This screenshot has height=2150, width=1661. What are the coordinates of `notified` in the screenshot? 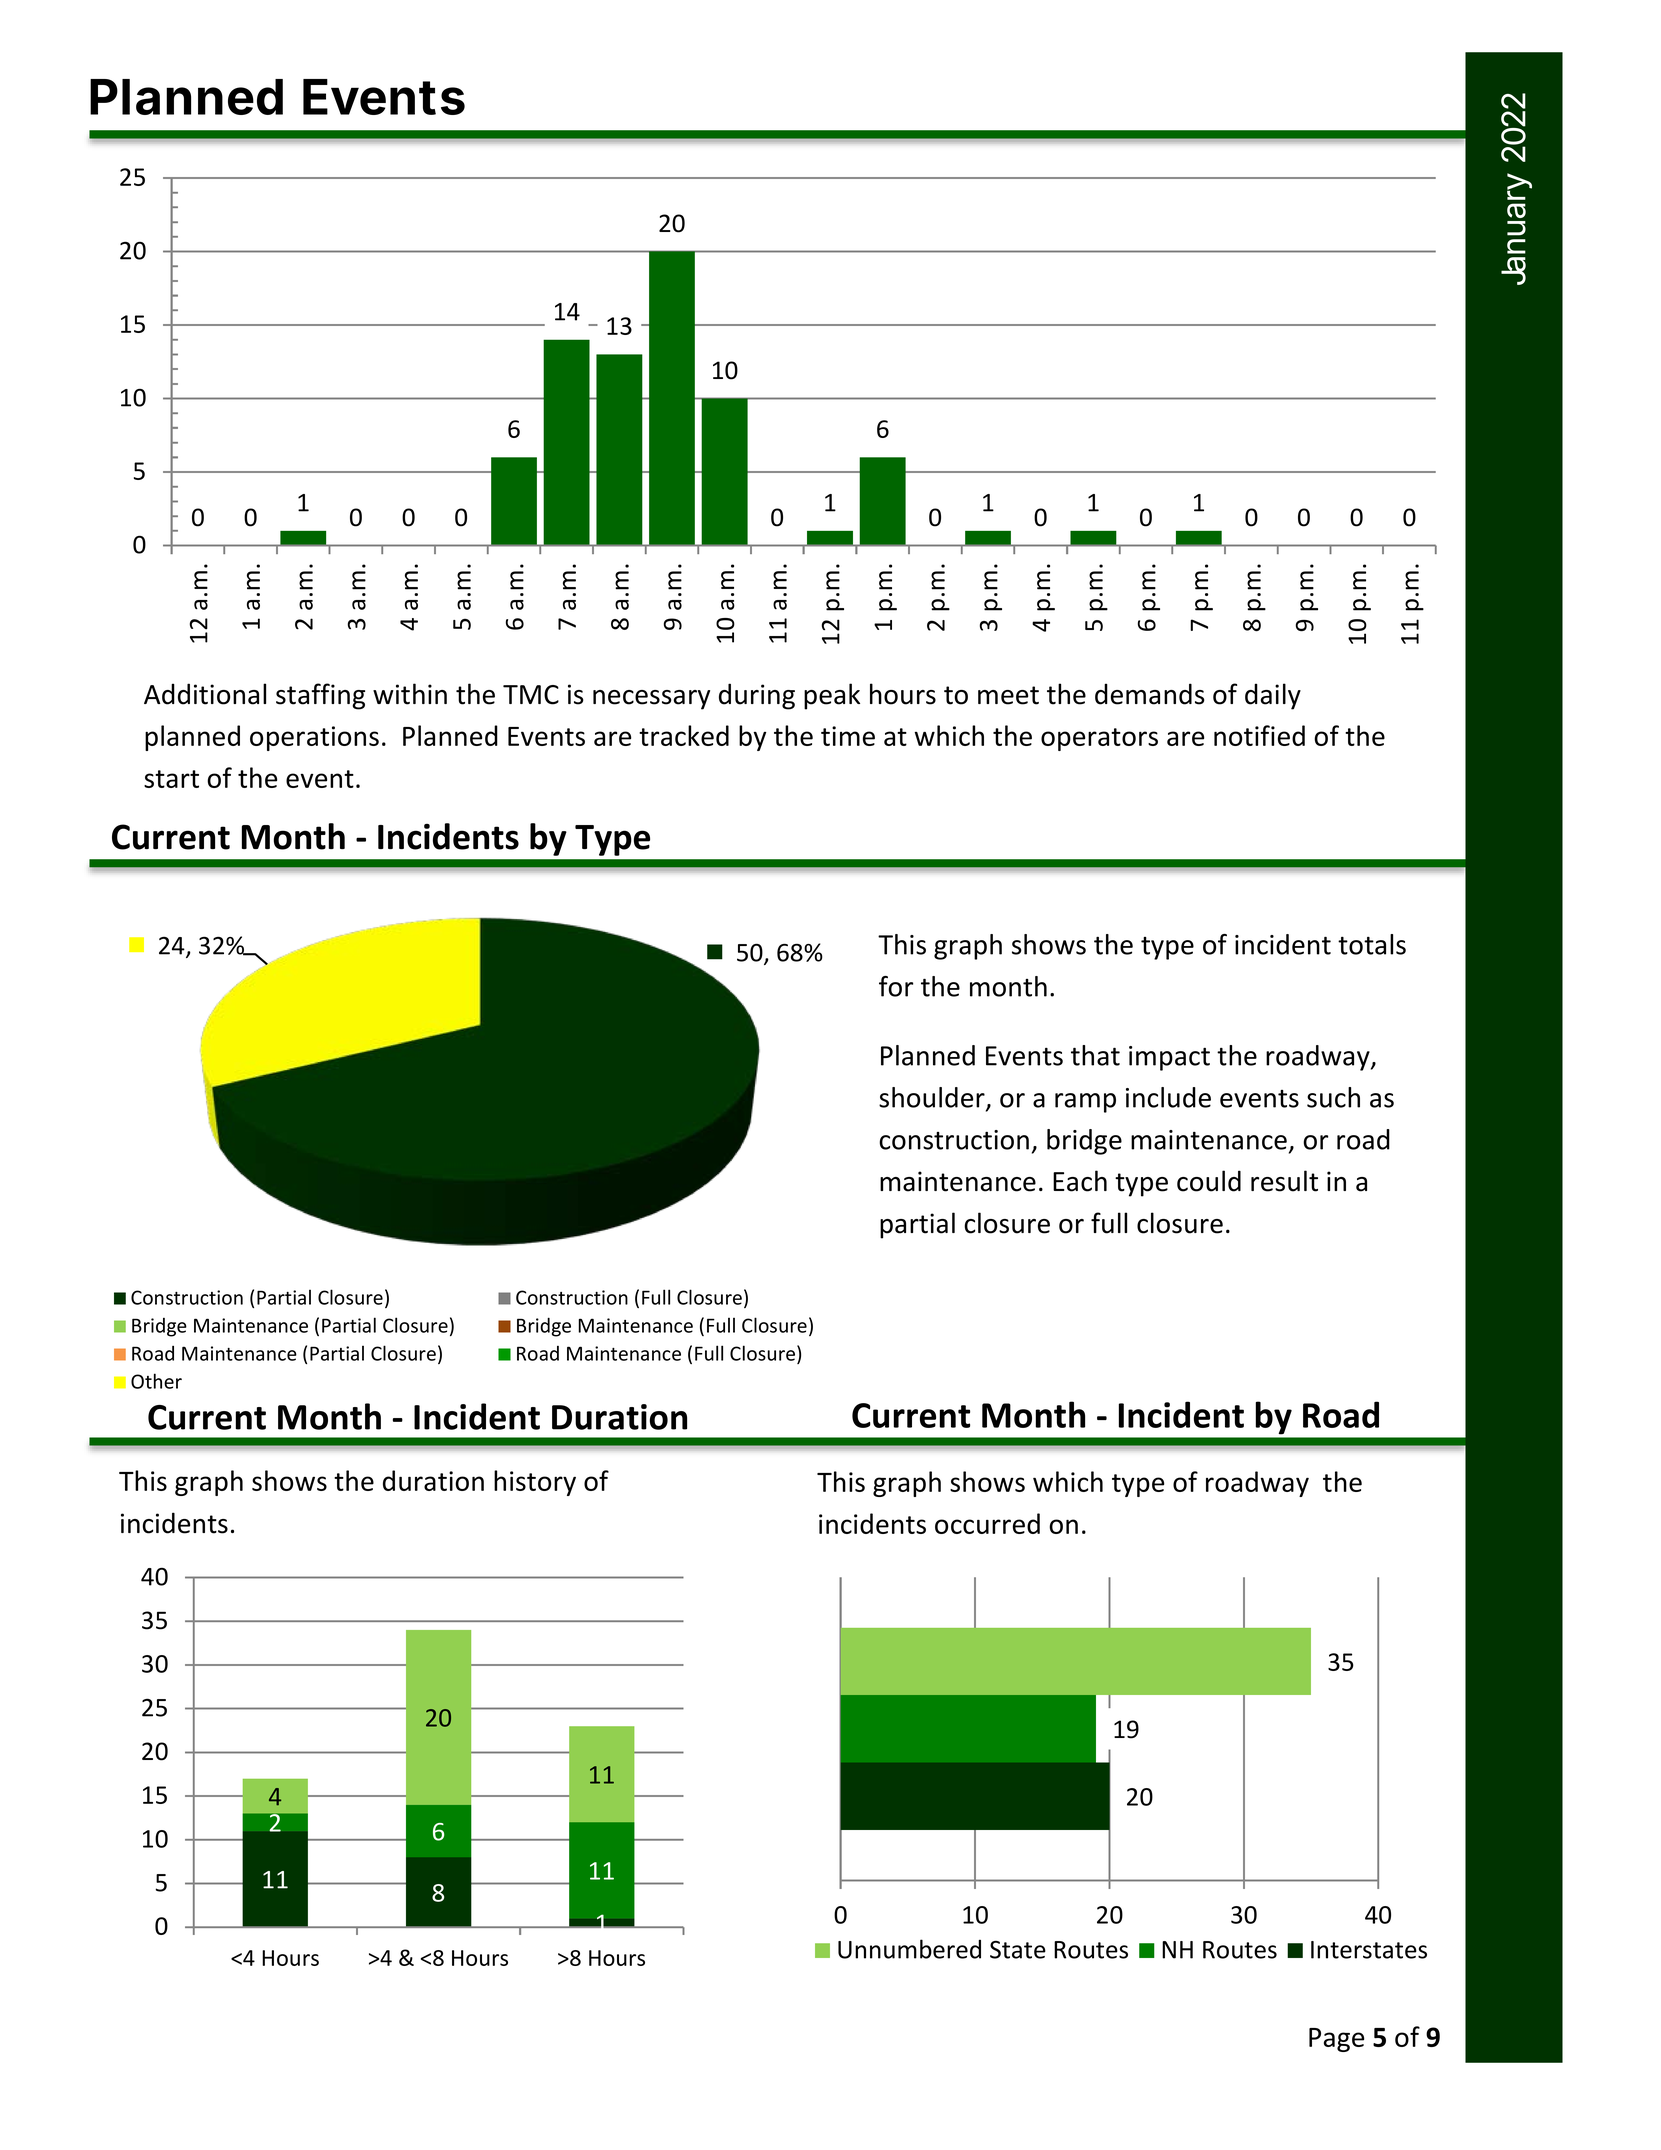 It's located at (1259, 735).
